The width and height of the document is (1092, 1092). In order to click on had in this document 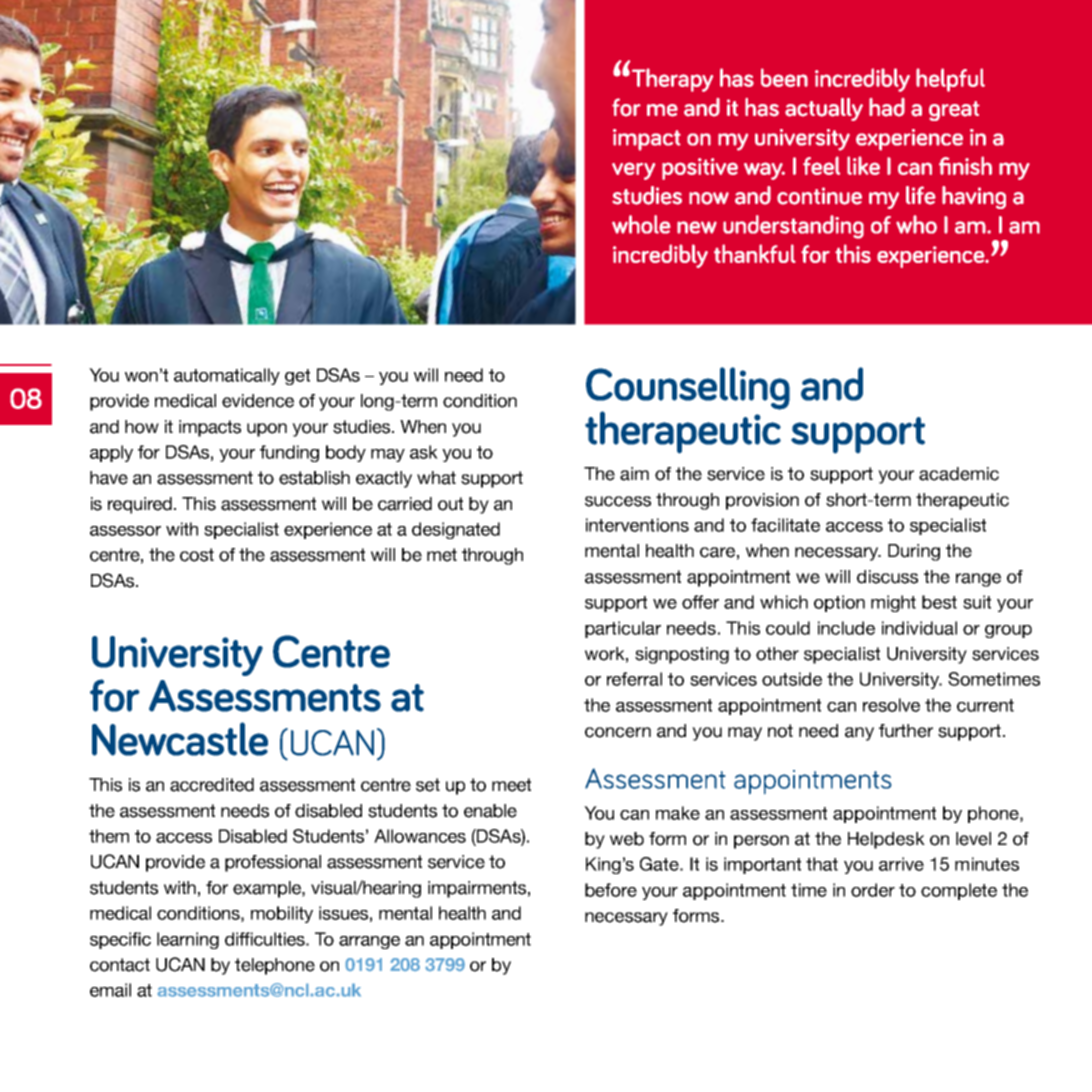, I will do `click(887, 107)`.
